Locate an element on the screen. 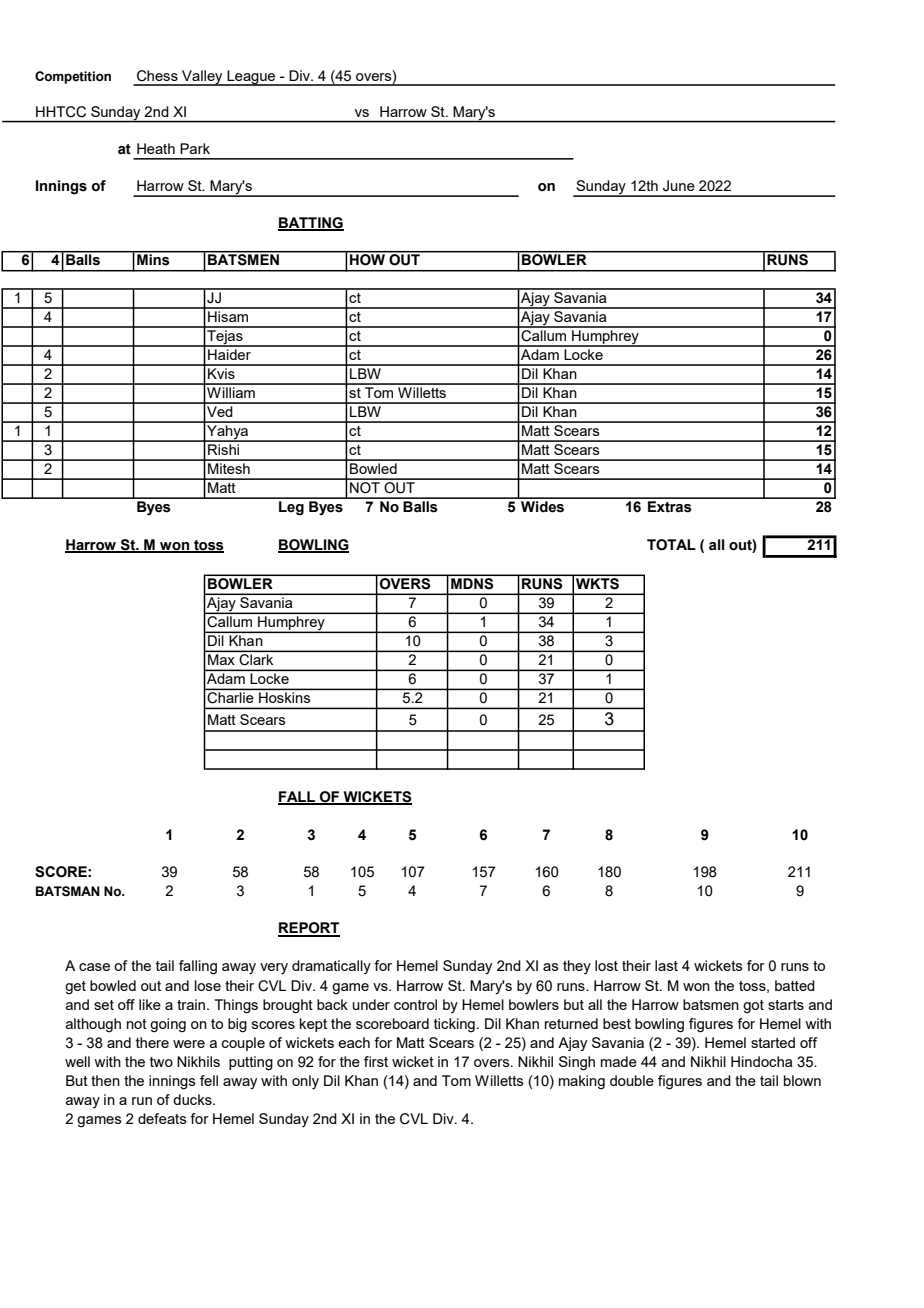  HOW is located at coordinates (368, 258).
